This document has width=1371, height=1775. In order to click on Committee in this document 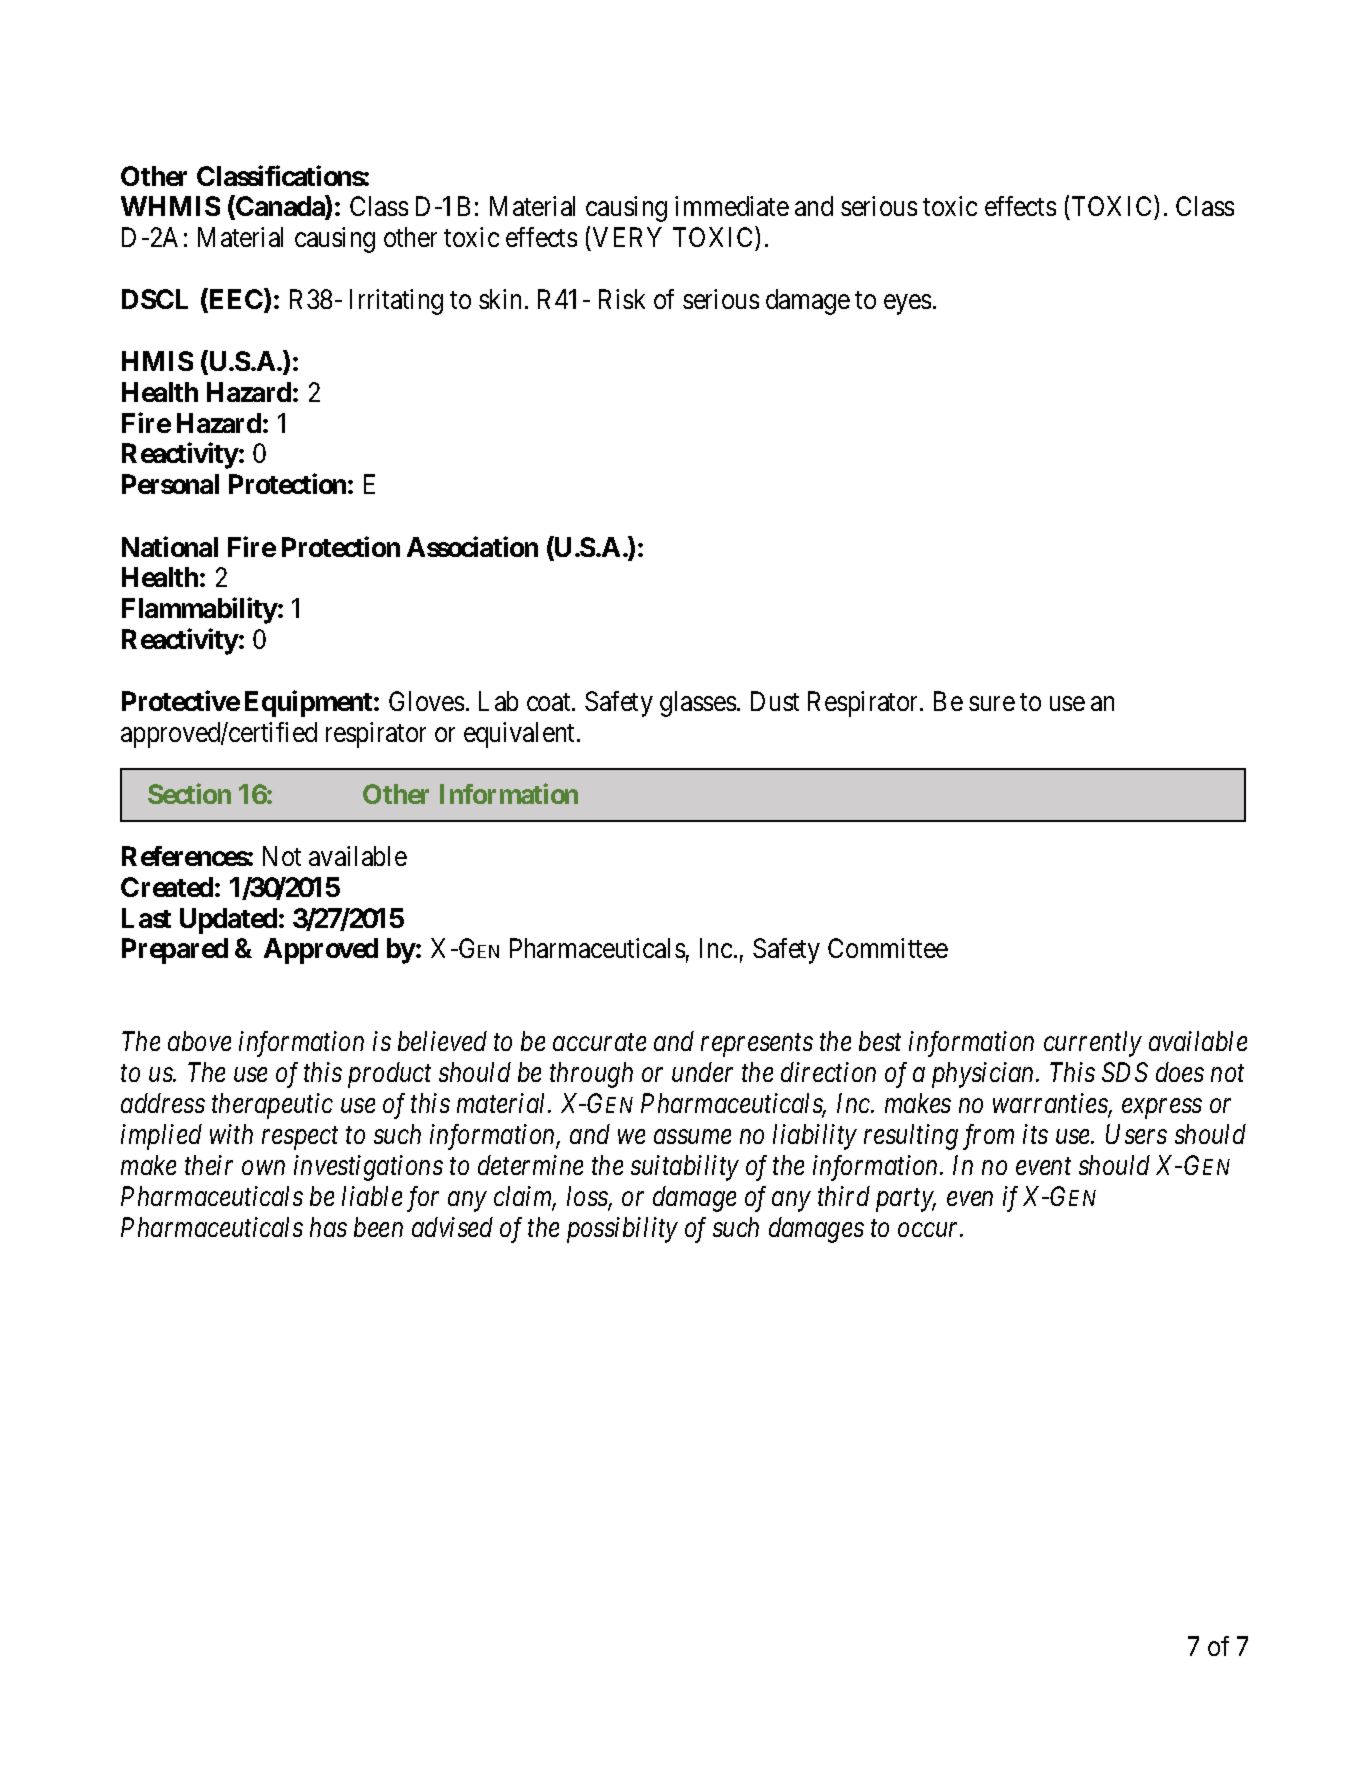, I will do `click(888, 948)`.
